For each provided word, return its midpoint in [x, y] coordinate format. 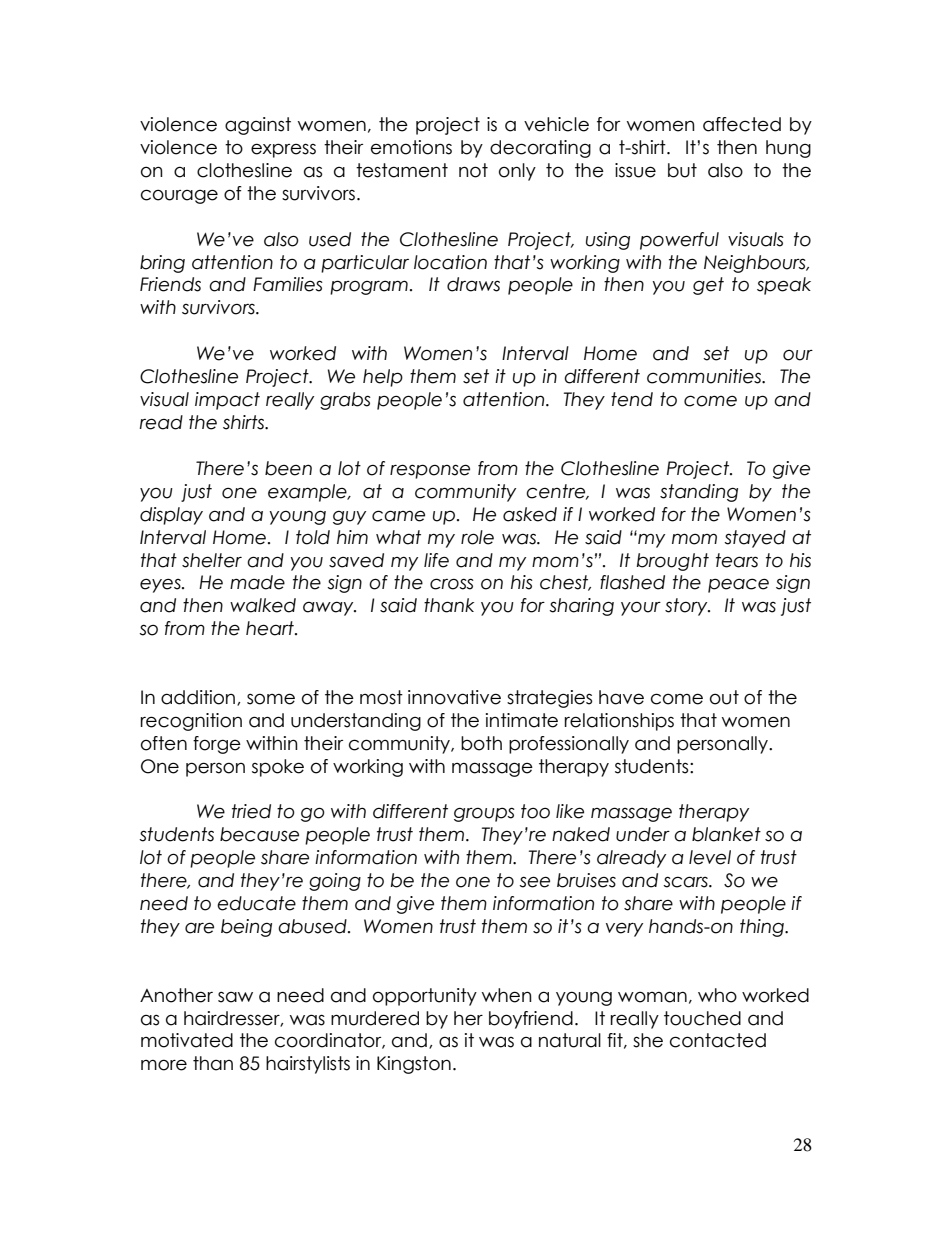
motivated [187, 1040]
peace [738, 585]
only [517, 172]
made [257, 582]
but [682, 170]
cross [452, 584]
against [258, 126]
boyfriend [531, 1020]
